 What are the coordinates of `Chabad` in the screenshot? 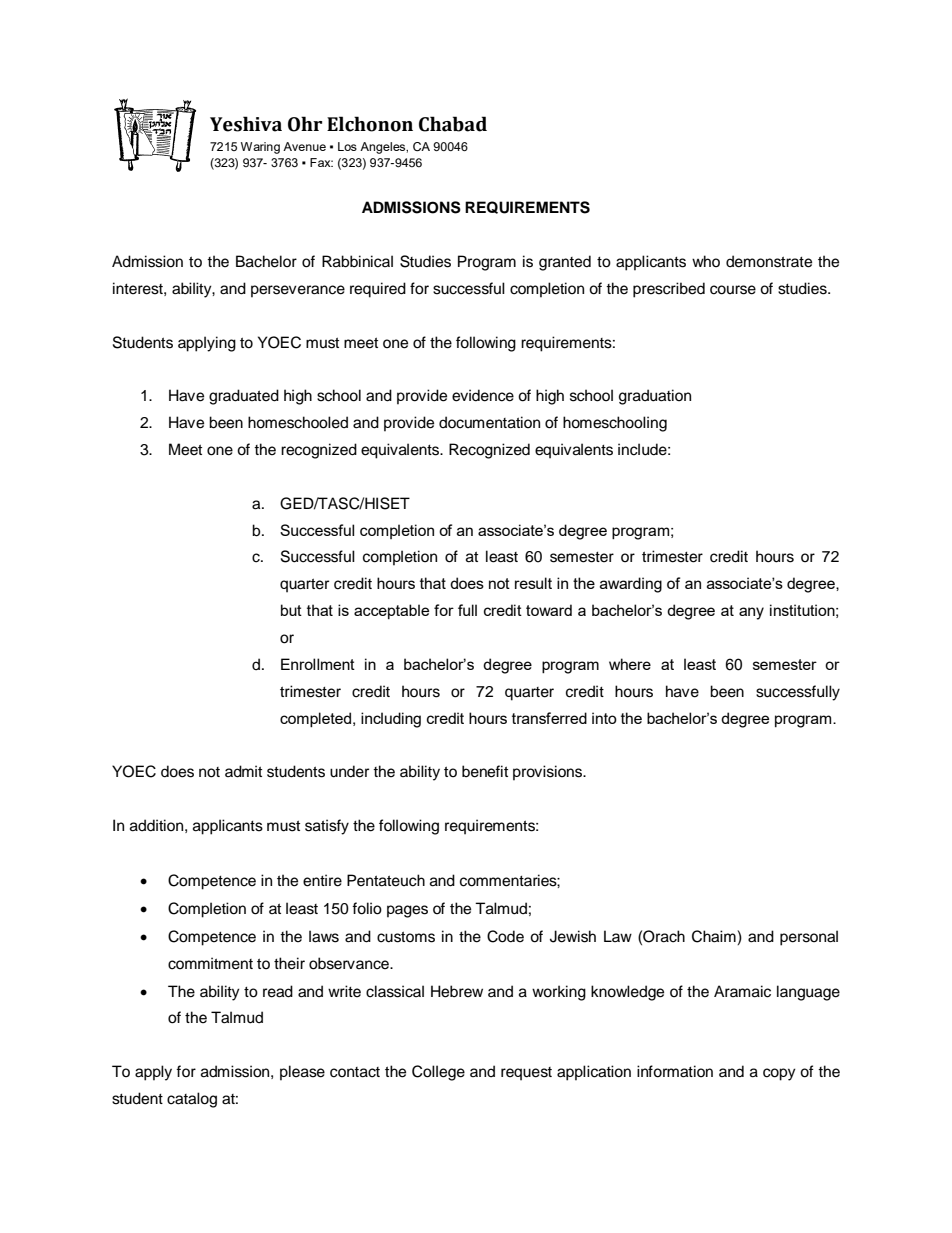 It's located at (453, 124).
